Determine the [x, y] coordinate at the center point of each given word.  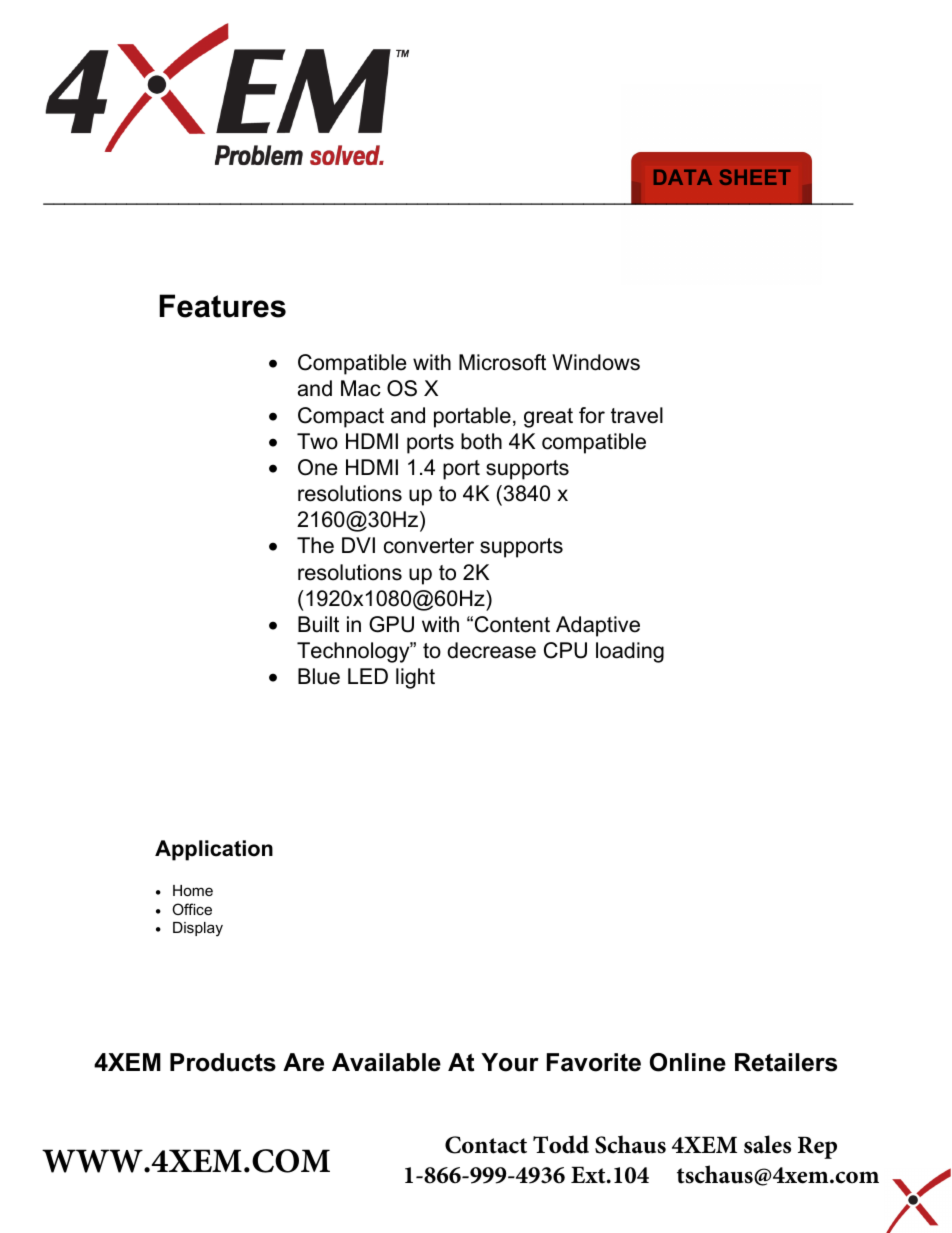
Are [303, 1062]
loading [630, 652]
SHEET [755, 177]
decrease [491, 650]
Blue [319, 676]
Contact [486, 1145]
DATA [683, 177]
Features [222, 306]
